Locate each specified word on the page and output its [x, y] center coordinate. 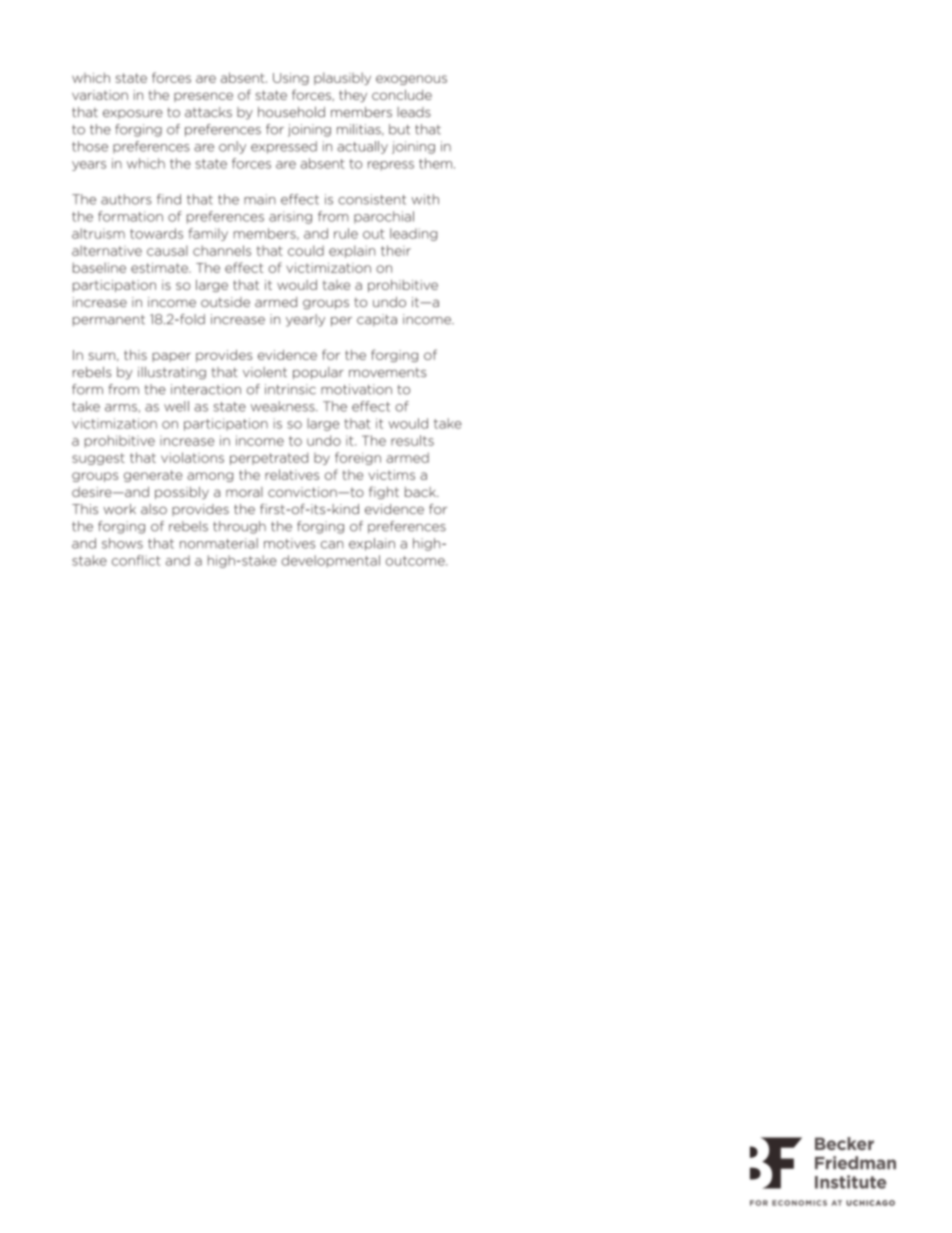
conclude [402, 95]
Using [291, 79]
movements [388, 373]
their [396, 250]
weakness [284, 406]
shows [122, 543]
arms [122, 408]
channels [222, 250]
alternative [107, 250]
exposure [133, 114]
